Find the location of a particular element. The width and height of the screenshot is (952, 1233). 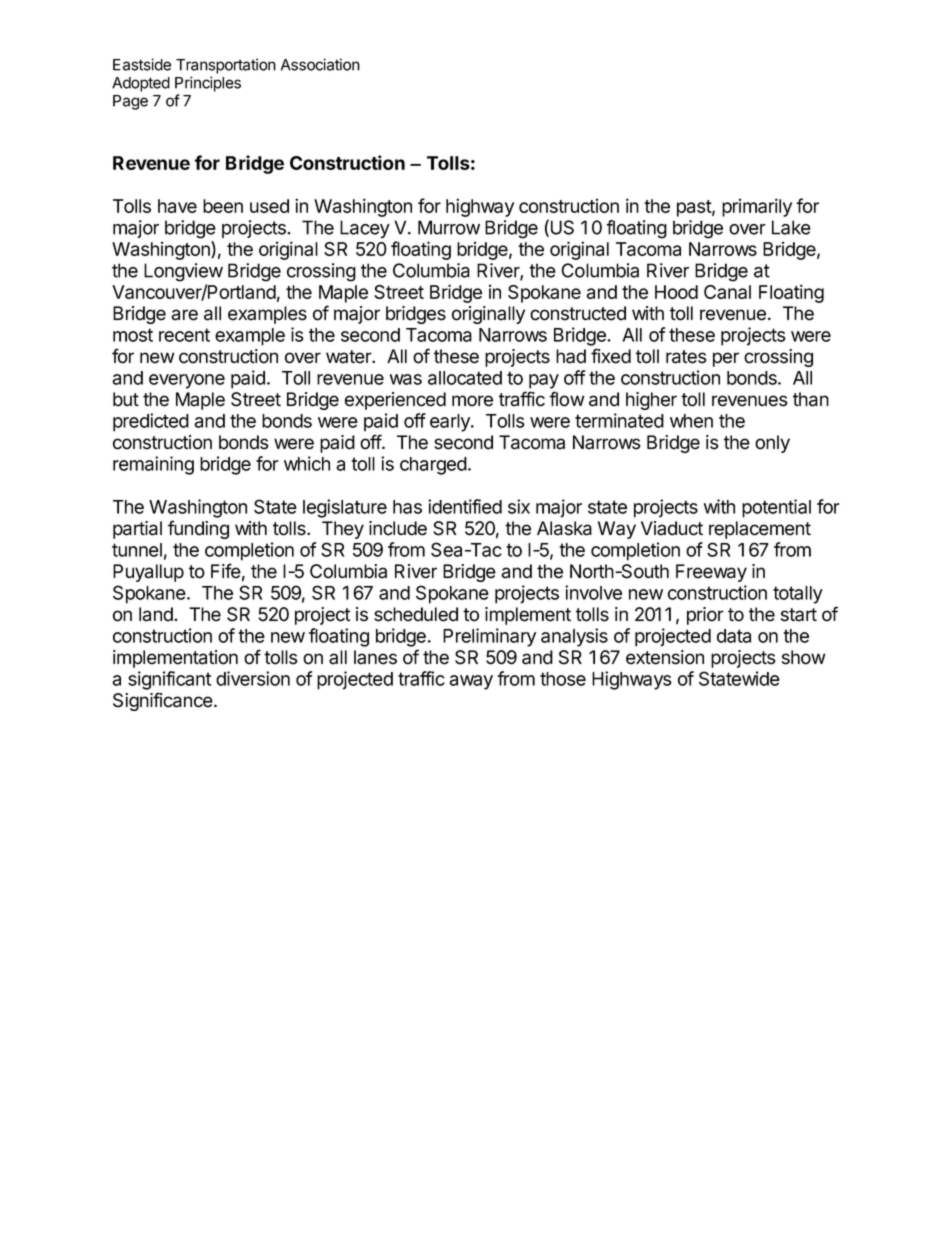

potential is located at coordinates (776, 508).
